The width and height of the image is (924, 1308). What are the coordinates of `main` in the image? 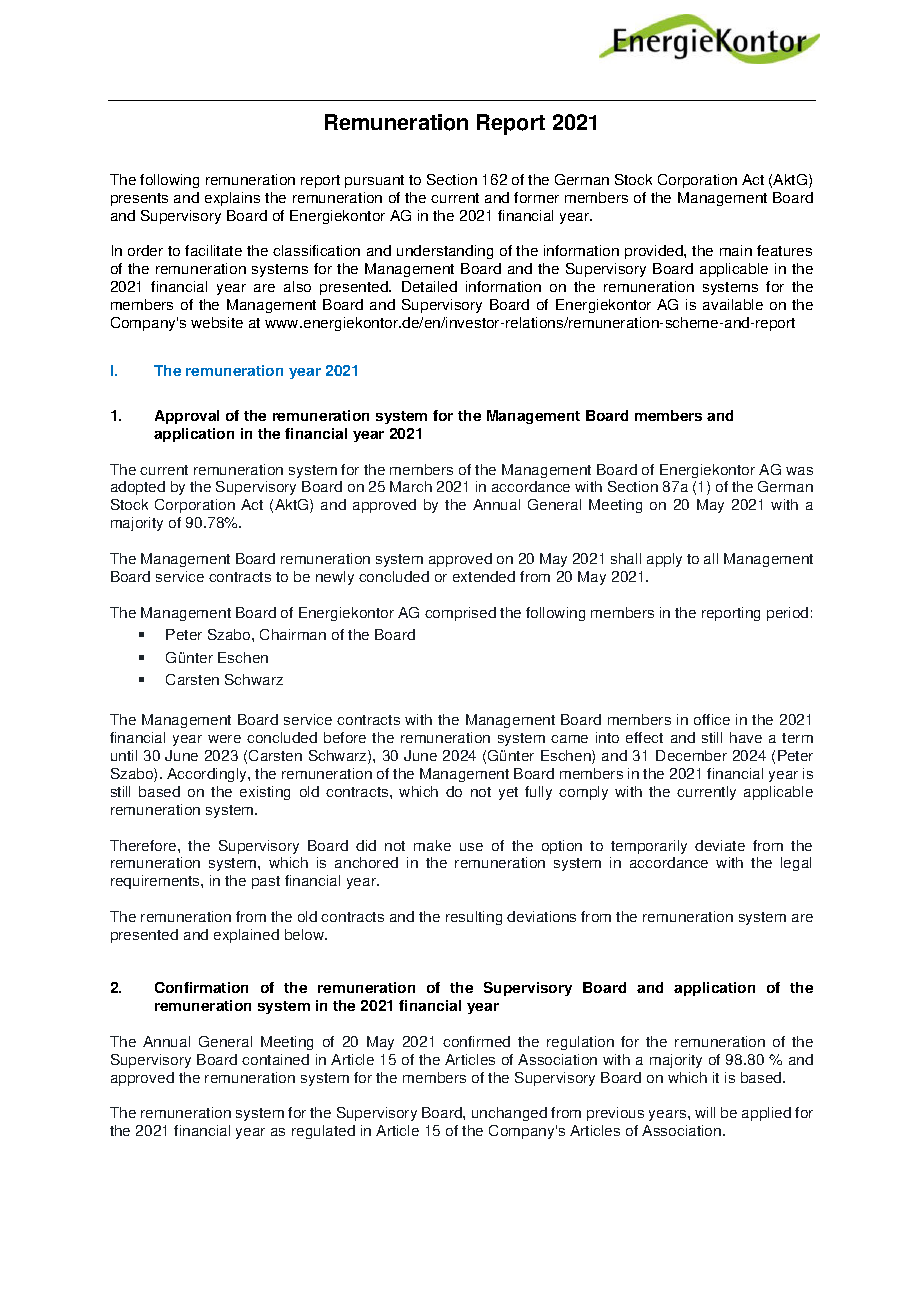 It's located at (736, 250).
